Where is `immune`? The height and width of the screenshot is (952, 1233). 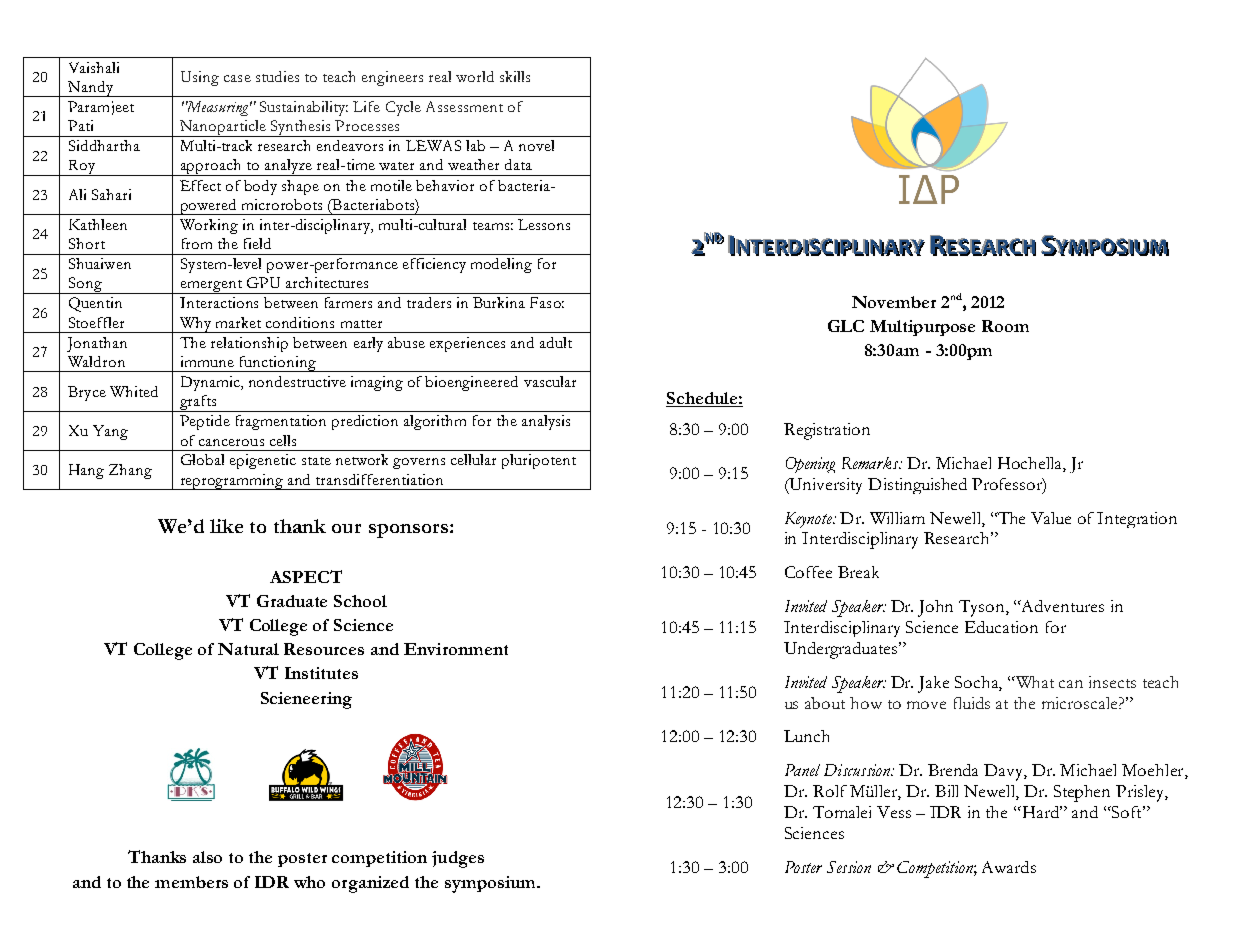
immune is located at coordinates (207, 361).
